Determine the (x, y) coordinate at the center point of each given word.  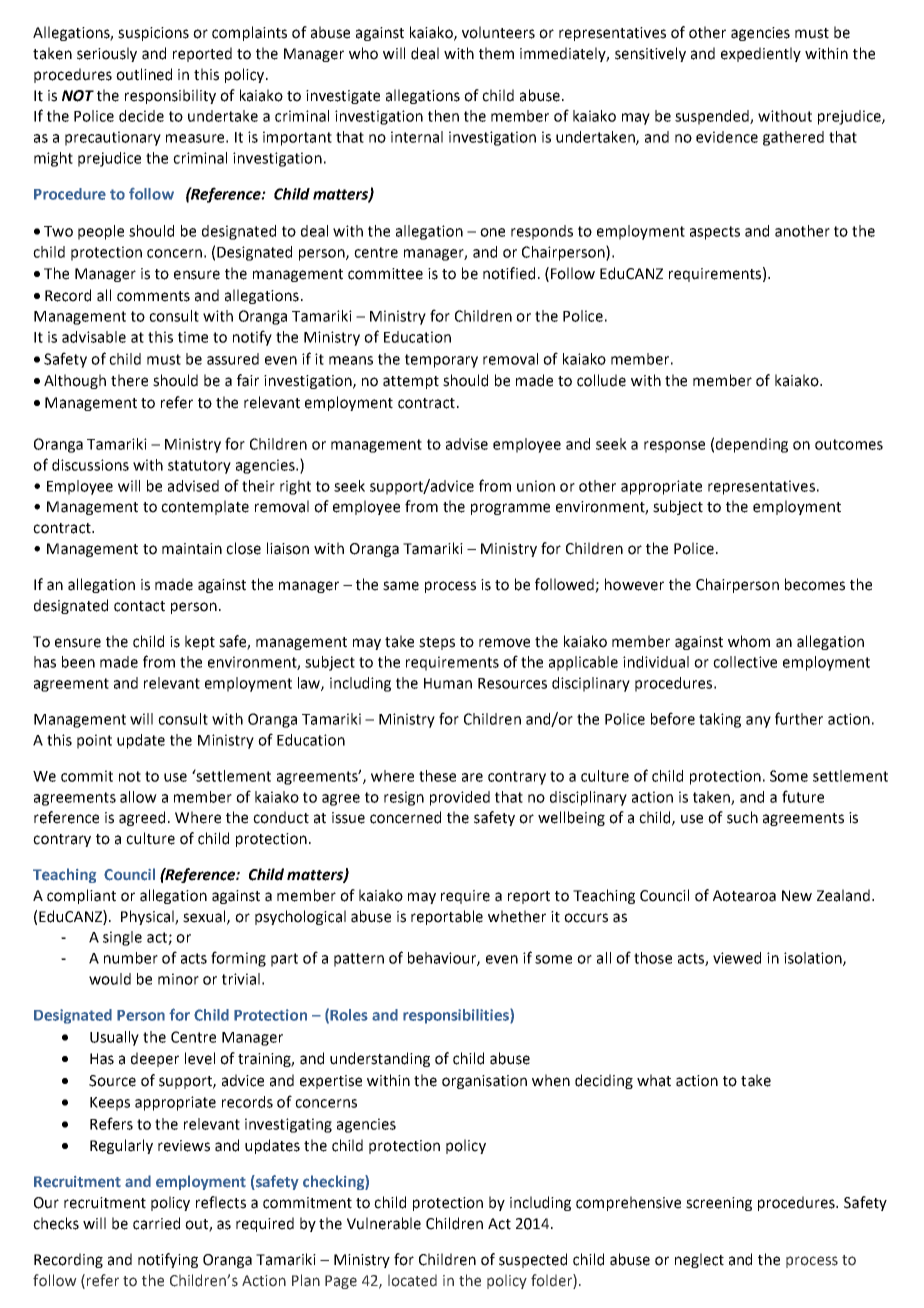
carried (156, 1223)
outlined (144, 74)
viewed (737, 958)
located (412, 1280)
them (496, 53)
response (674, 447)
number (131, 958)
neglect (699, 1260)
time (193, 337)
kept (200, 642)
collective (745, 662)
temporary (441, 361)
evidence (727, 137)
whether (517, 916)
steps (437, 643)
